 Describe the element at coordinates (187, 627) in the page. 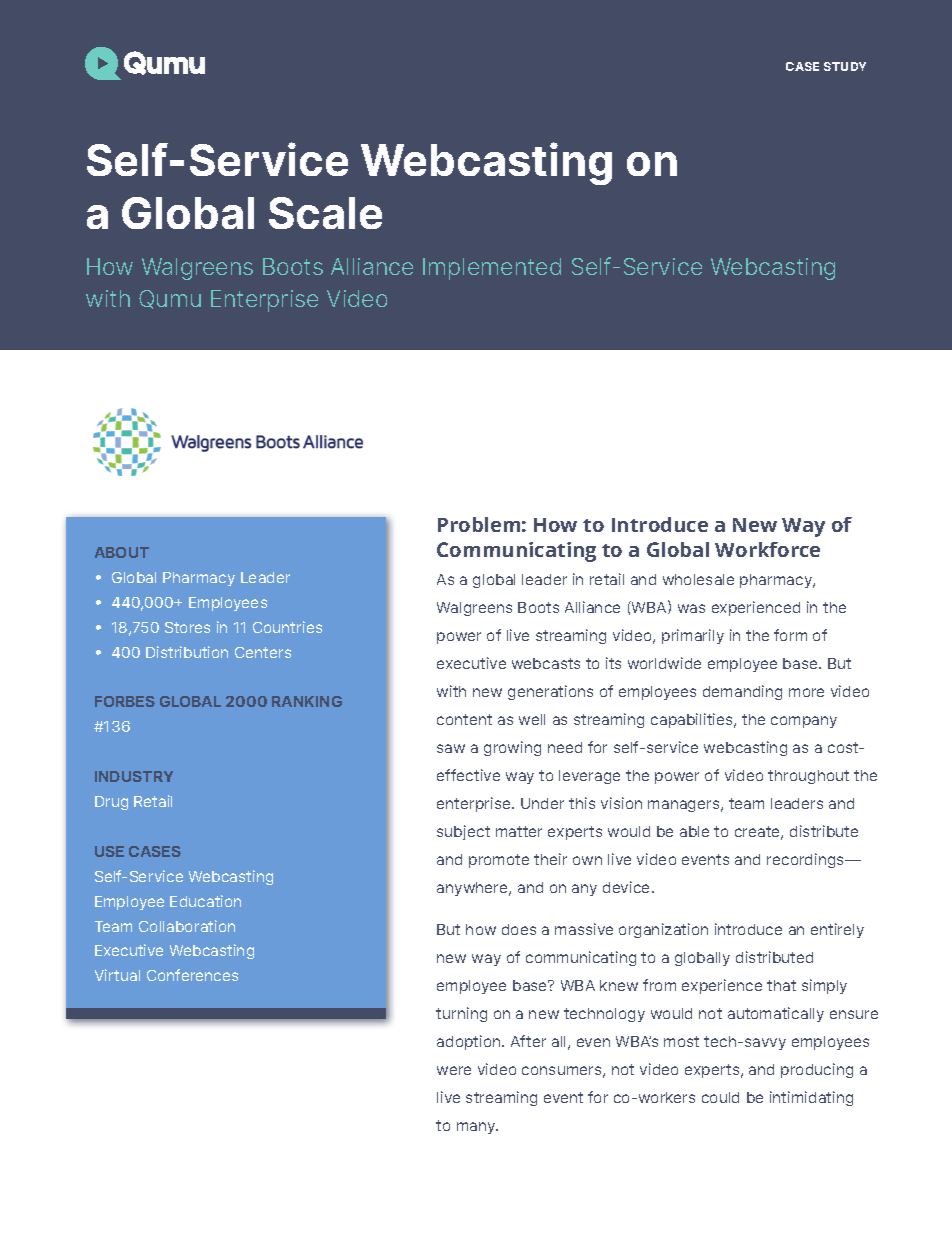

I see `Stores` at that location.
